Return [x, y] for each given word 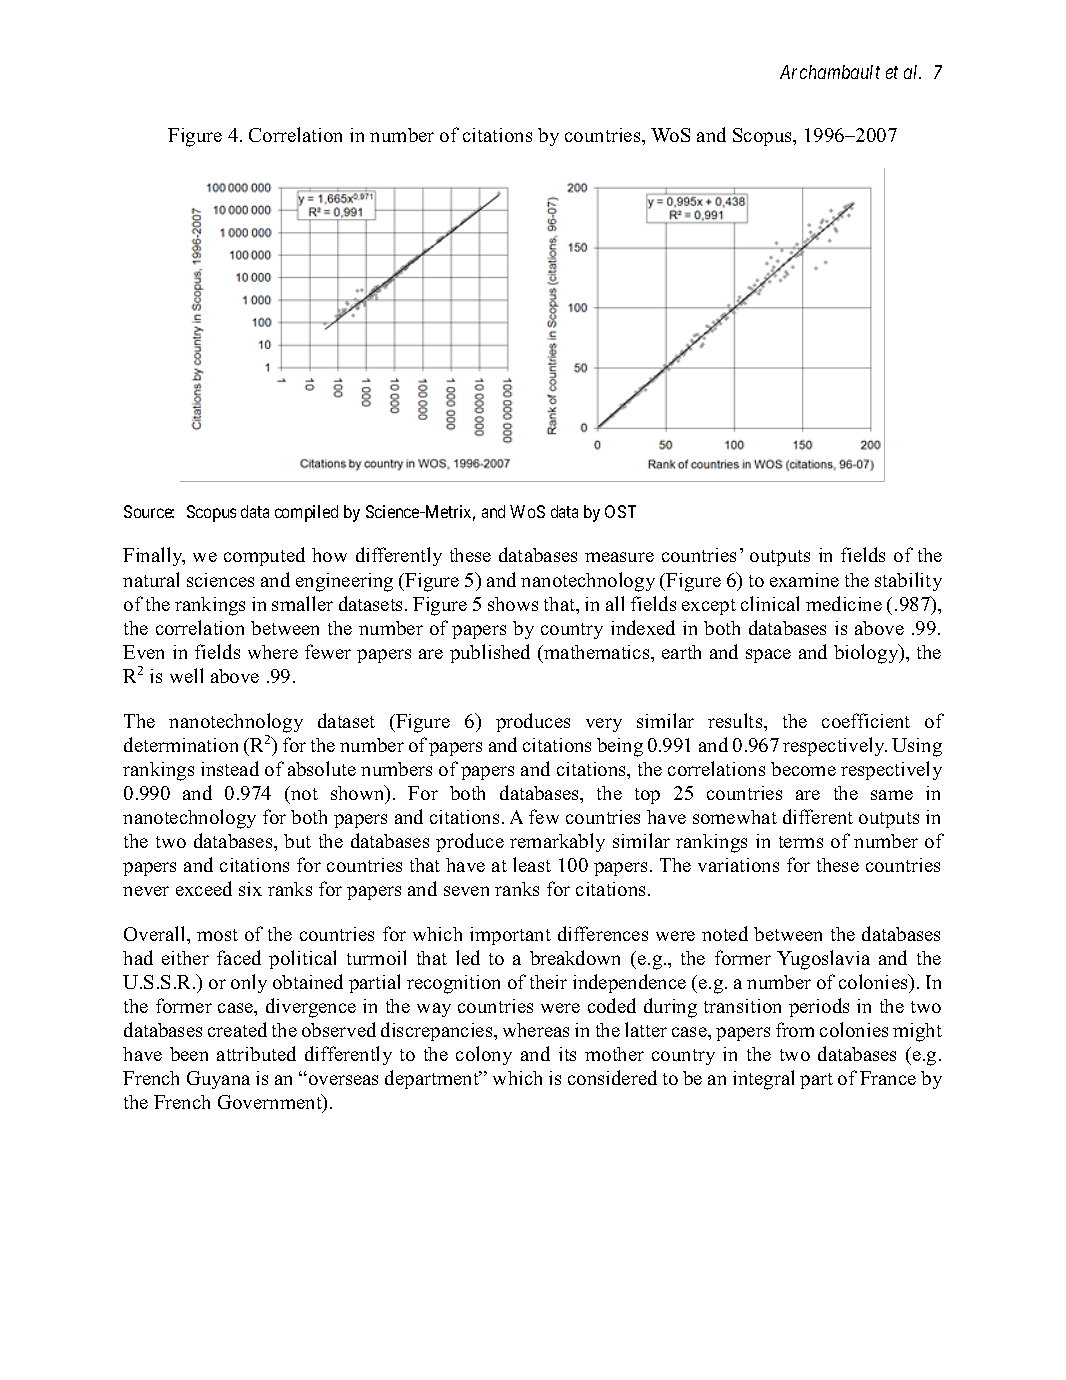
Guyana [218, 1080]
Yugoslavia [823, 960]
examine [804, 580]
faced [239, 957]
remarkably [557, 842]
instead [230, 768]
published [490, 653]
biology [867, 654]
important [510, 936]
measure [619, 557]
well [186, 675]
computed [264, 556]
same [892, 795]
